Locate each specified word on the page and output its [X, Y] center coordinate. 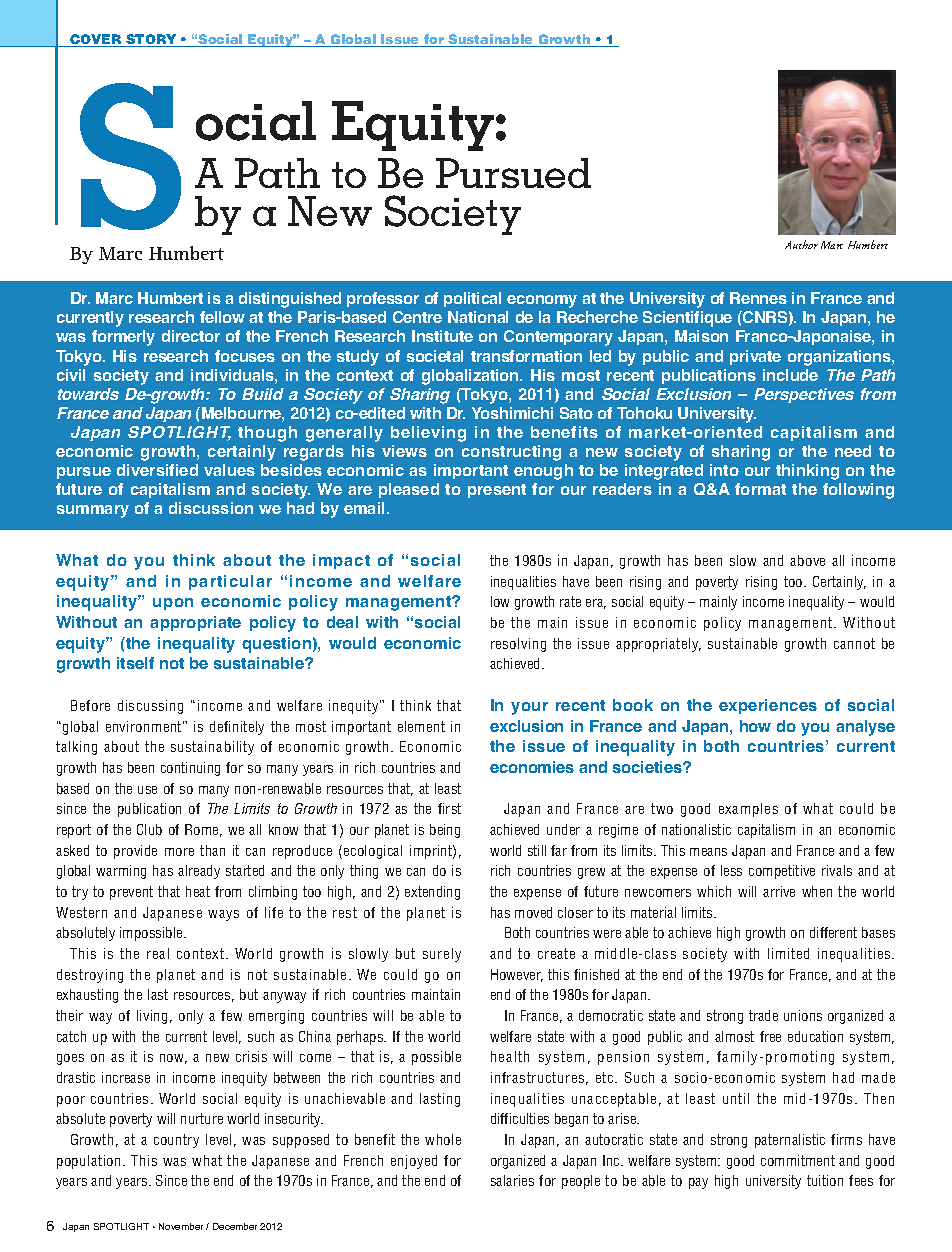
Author [801, 244]
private [755, 357]
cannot [854, 643]
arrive [779, 891]
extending [432, 893]
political [472, 299]
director [191, 336]
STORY [151, 40]
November [181, 1226]
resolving [518, 645]
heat [198, 891]
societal [435, 356]
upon [173, 604]
